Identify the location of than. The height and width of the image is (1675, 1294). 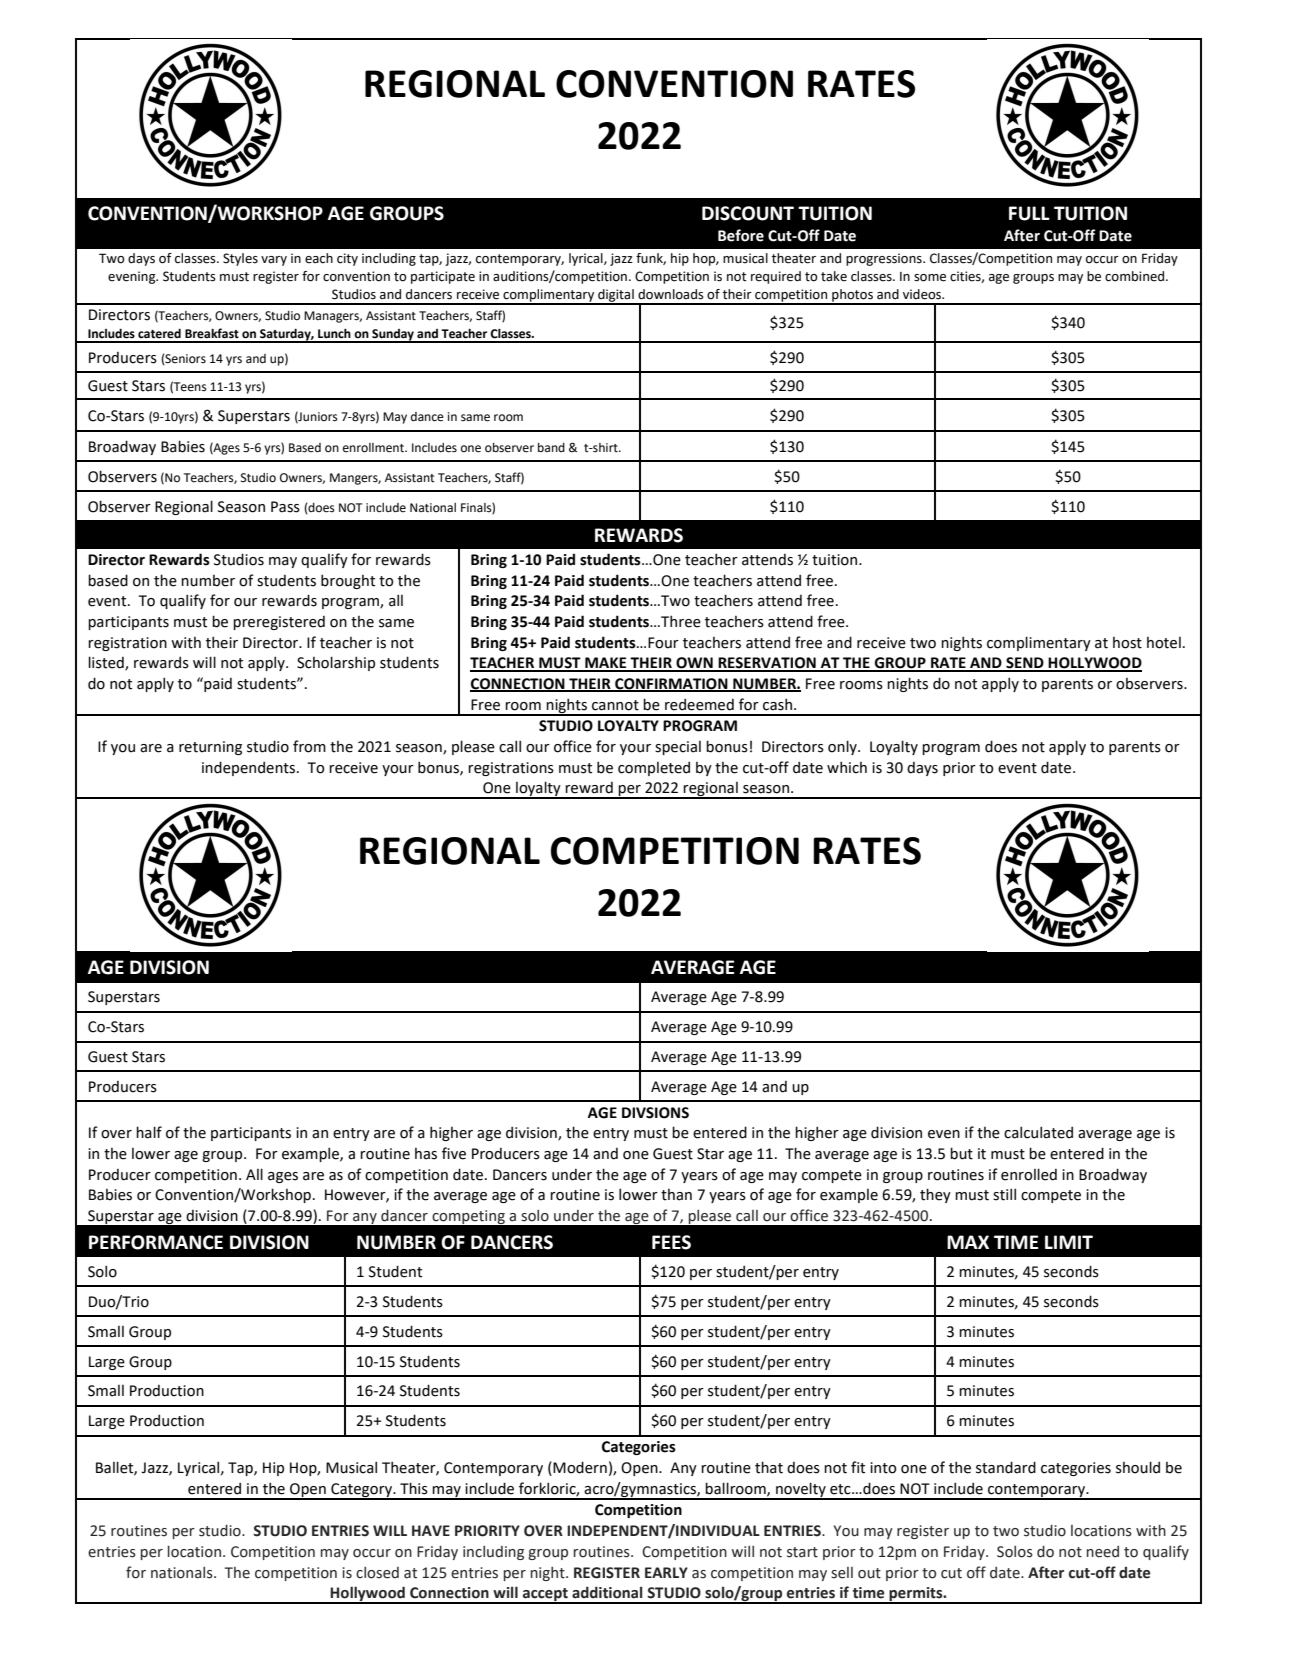
(676, 1195).
